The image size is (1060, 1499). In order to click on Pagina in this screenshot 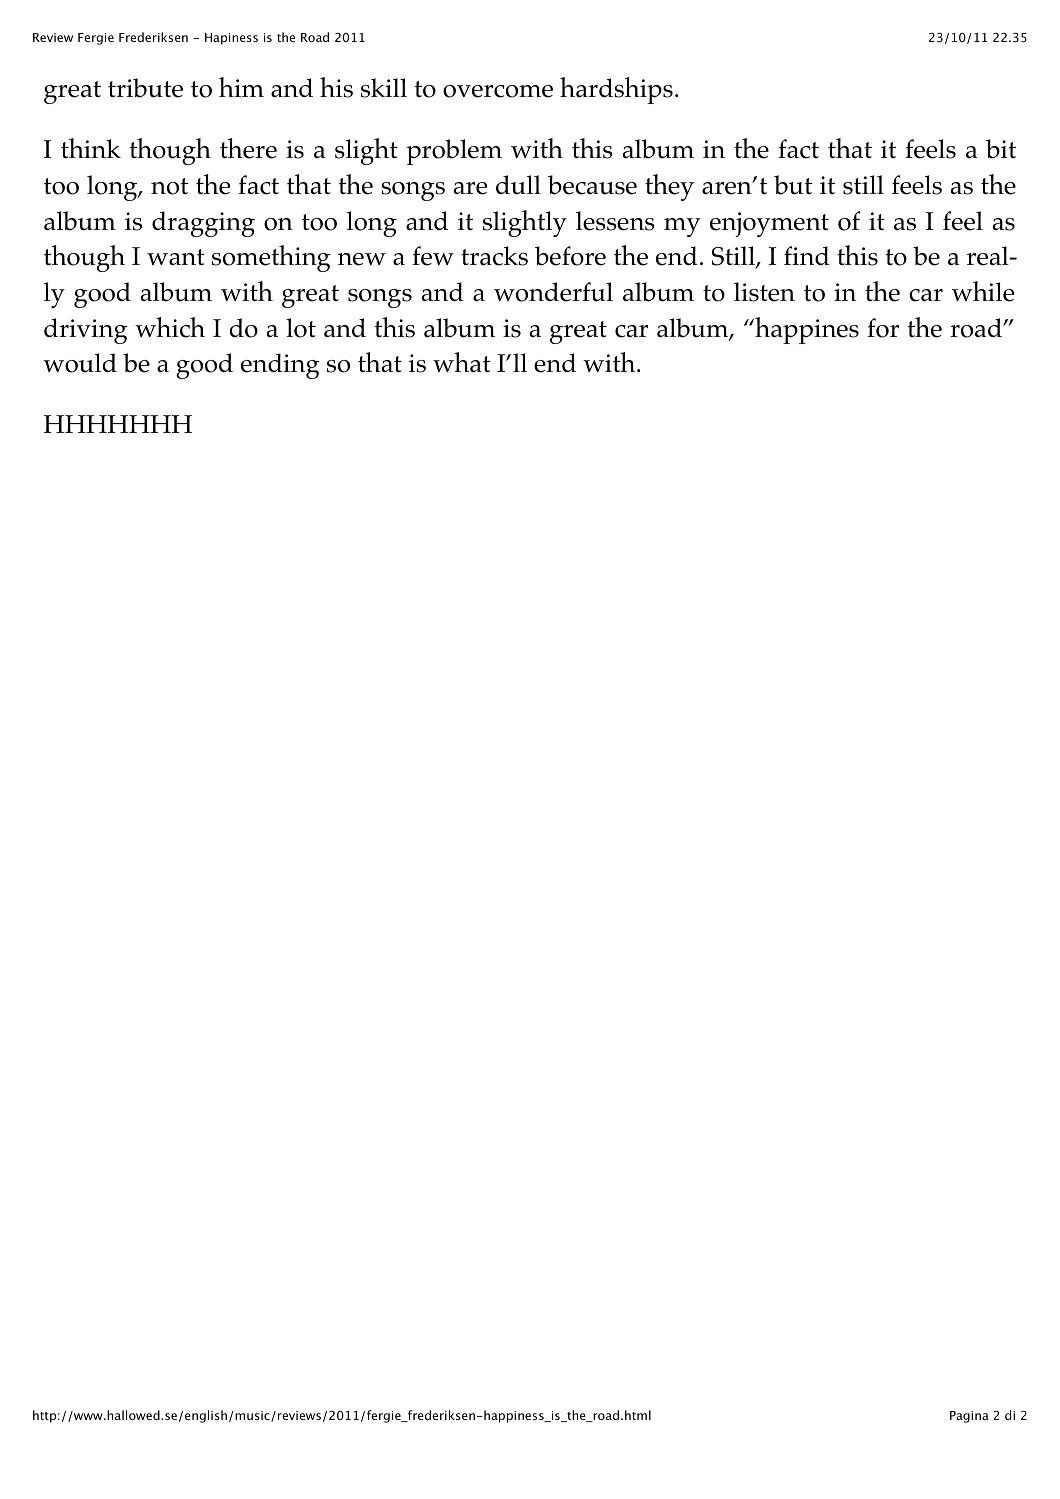, I will do `click(969, 1417)`.
